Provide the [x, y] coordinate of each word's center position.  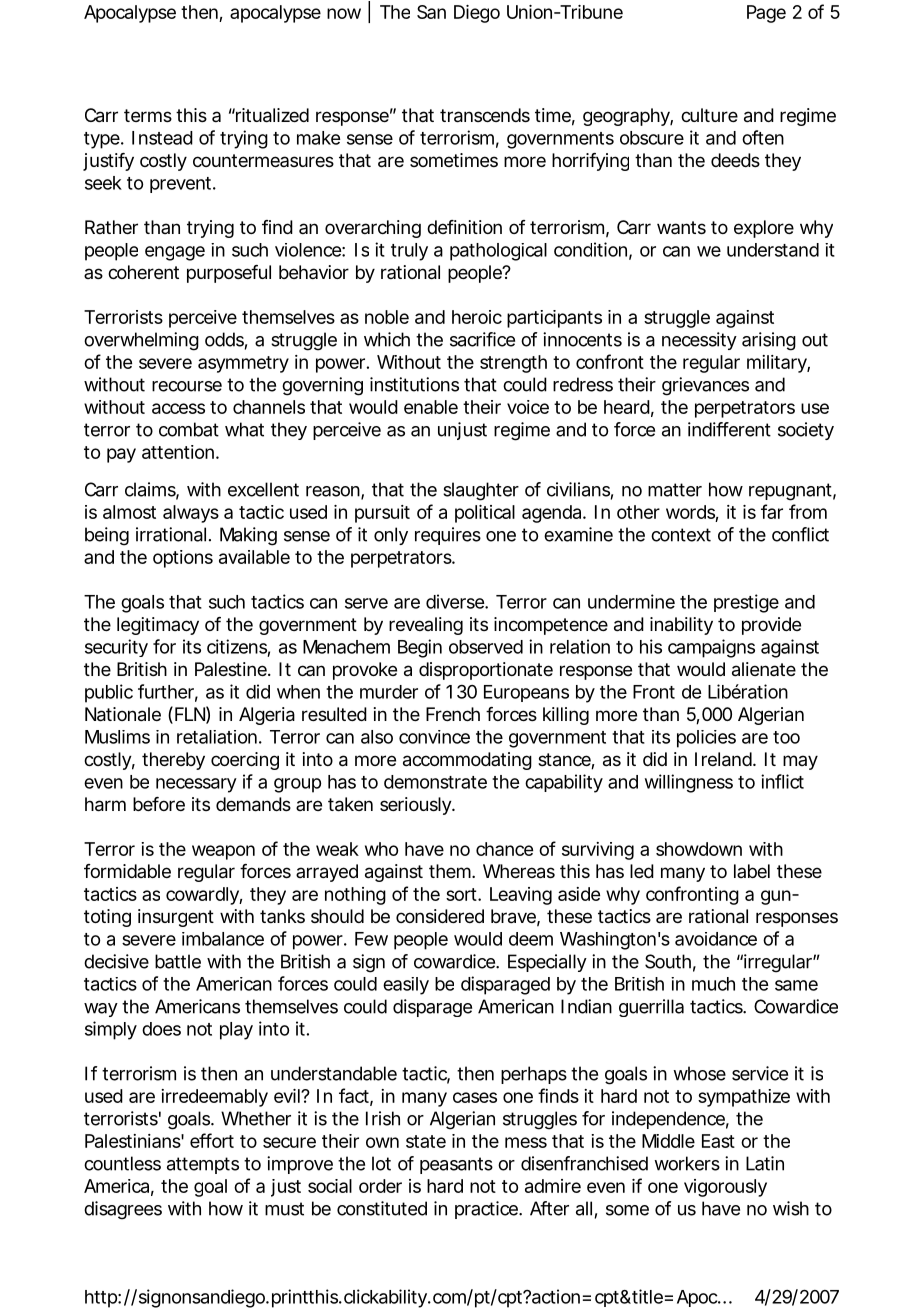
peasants [456, 1165]
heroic [477, 317]
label [752, 871]
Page [766, 14]
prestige [746, 603]
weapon [223, 852]
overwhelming [141, 341]
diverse [456, 601]
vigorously [725, 1188]
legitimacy [158, 626]
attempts [203, 1165]
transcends [485, 115]
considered [440, 916]
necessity [699, 341]
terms [148, 115]
